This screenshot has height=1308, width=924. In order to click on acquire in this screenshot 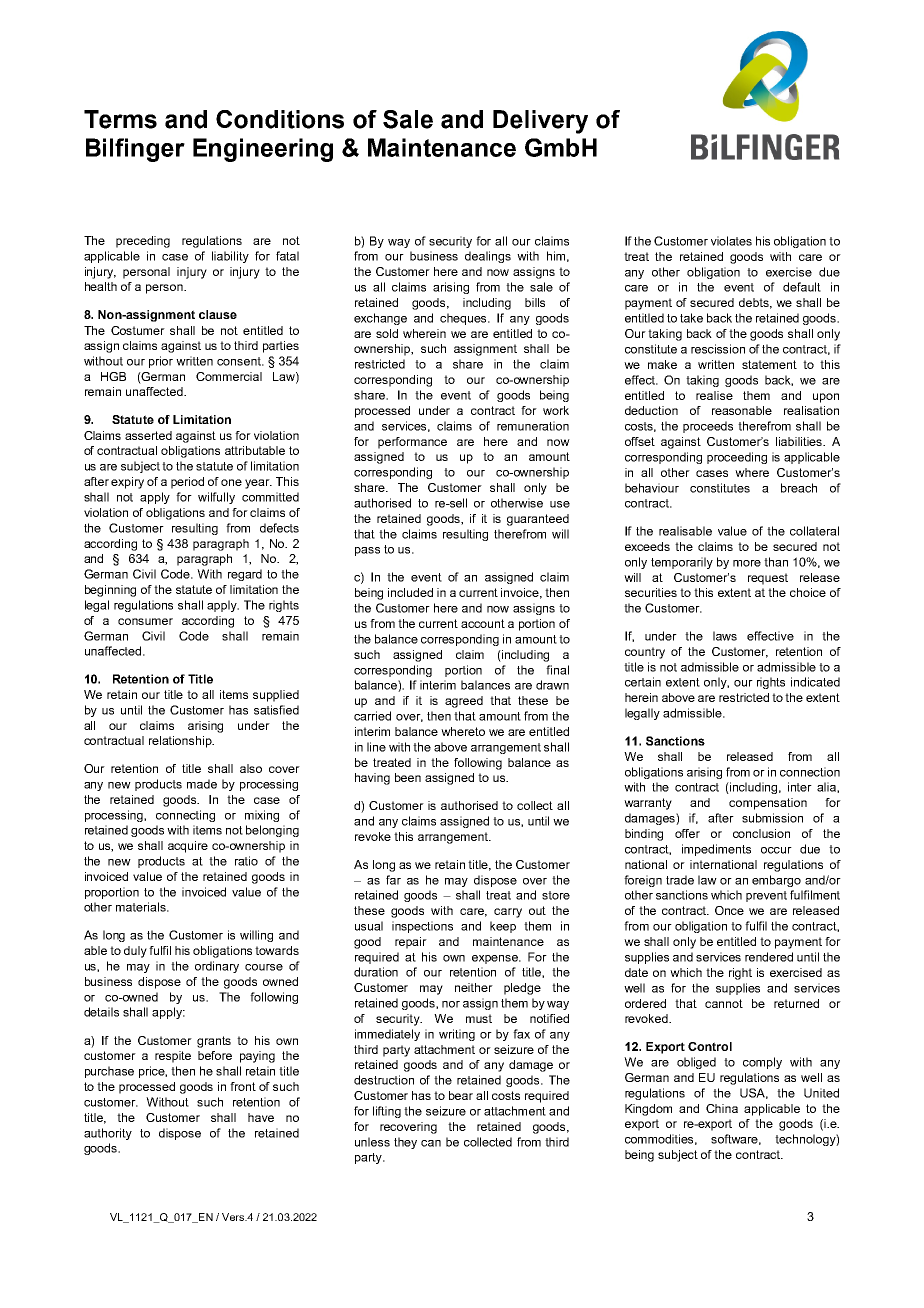, I will do `click(188, 847)`.
